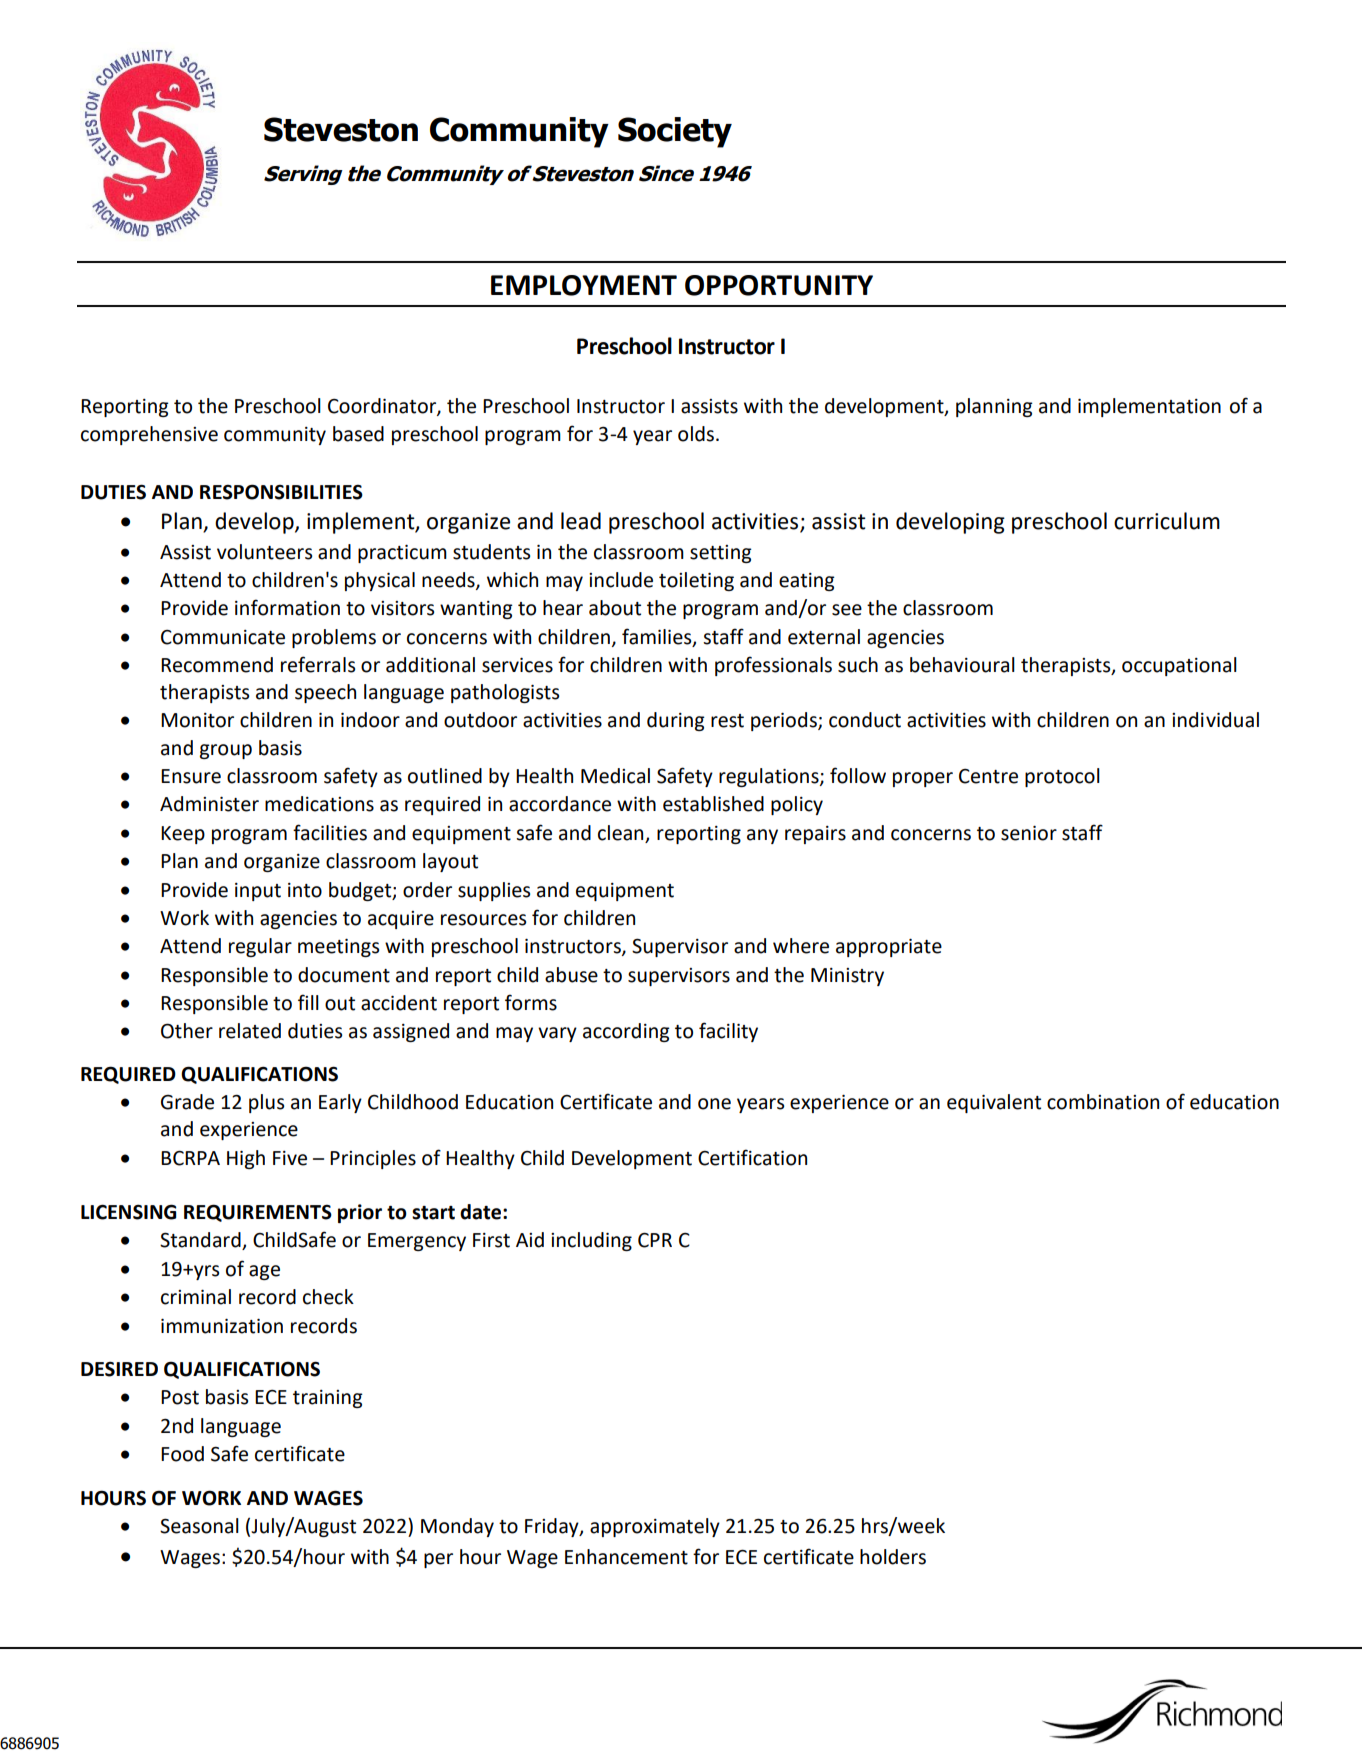  What do you see at coordinates (1029, 833) in the page?
I see `senior` at bounding box center [1029, 833].
